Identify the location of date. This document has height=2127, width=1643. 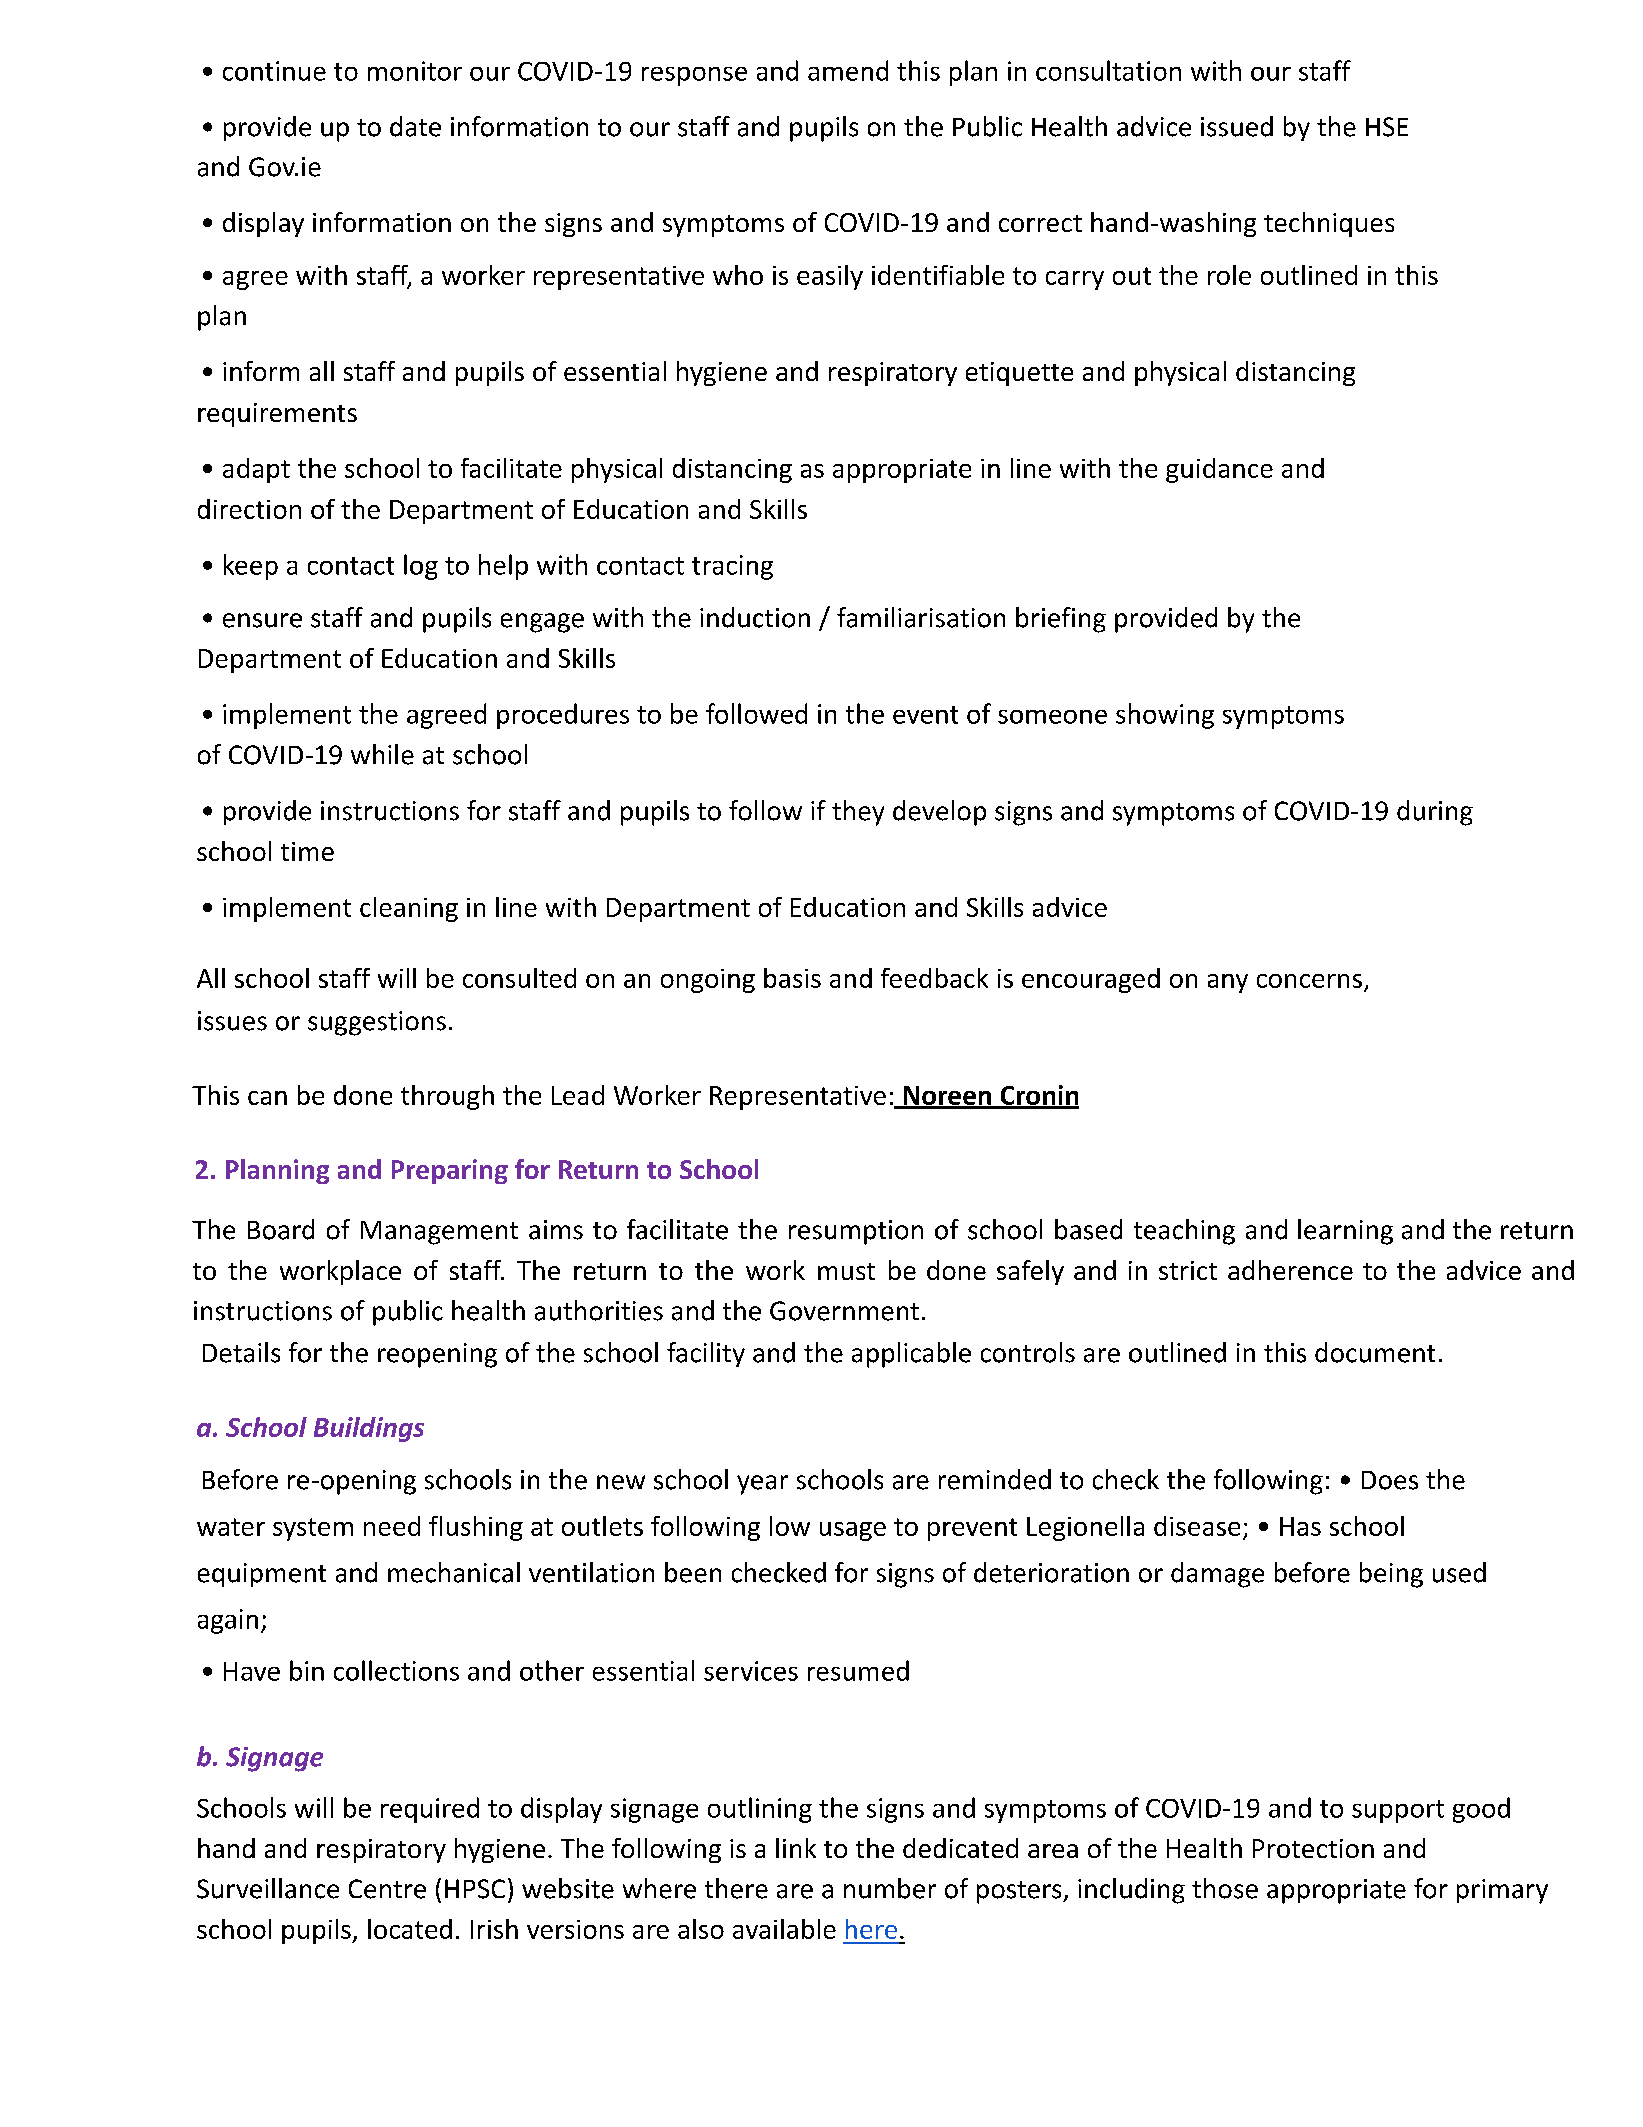
(415, 126).
